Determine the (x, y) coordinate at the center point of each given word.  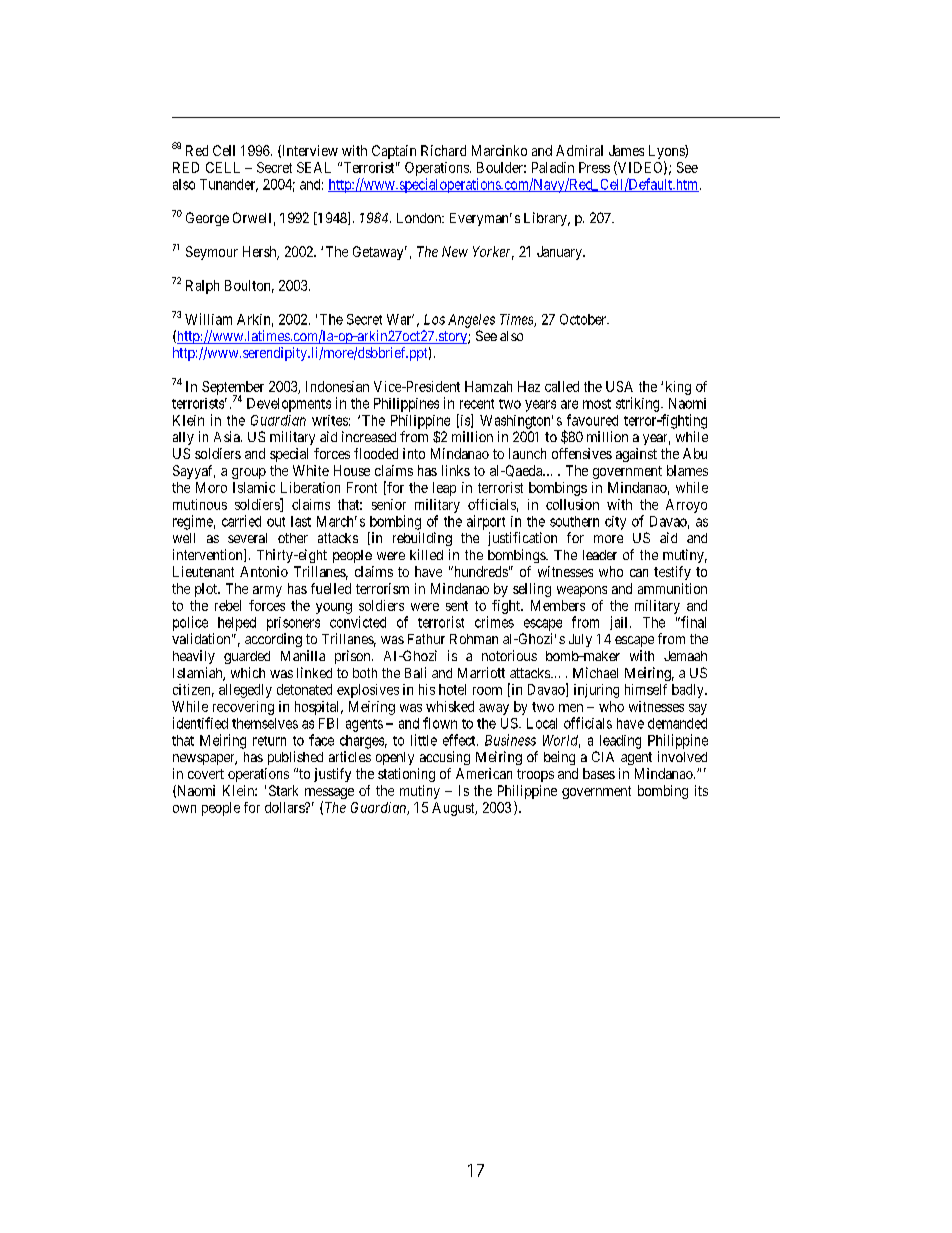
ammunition (672, 588)
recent (477, 404)
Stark (283, 790)
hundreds (479, 571)
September (233, 389)
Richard (443, 150)
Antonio (264, 571)
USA (619, 386)
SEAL (314, 167)
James (626, 150)
